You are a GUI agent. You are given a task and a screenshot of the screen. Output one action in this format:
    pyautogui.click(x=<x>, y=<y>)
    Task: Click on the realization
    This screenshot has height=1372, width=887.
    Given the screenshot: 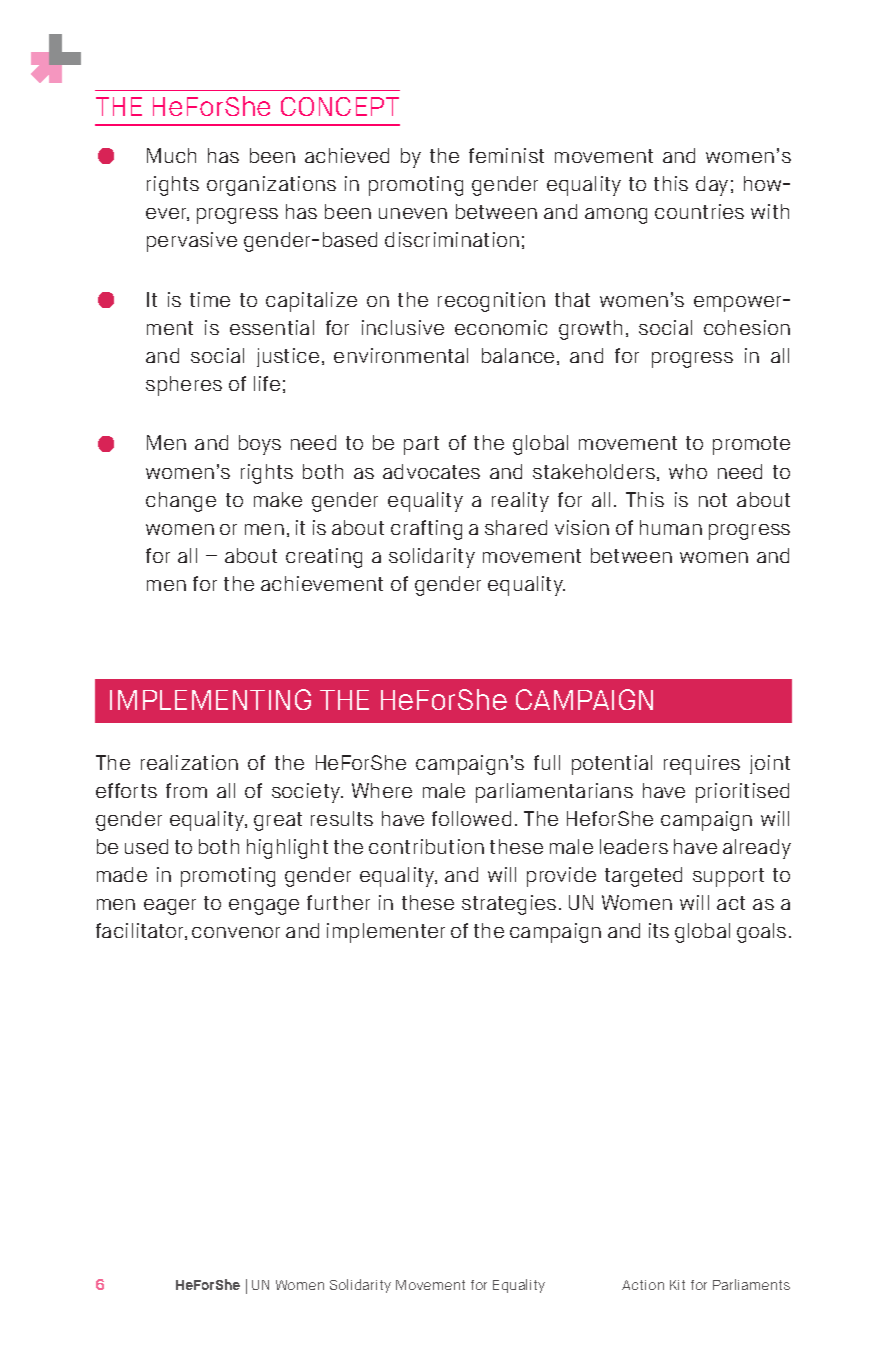 What is the action you would take?
    pyautogui.click(x=189, y=762)
